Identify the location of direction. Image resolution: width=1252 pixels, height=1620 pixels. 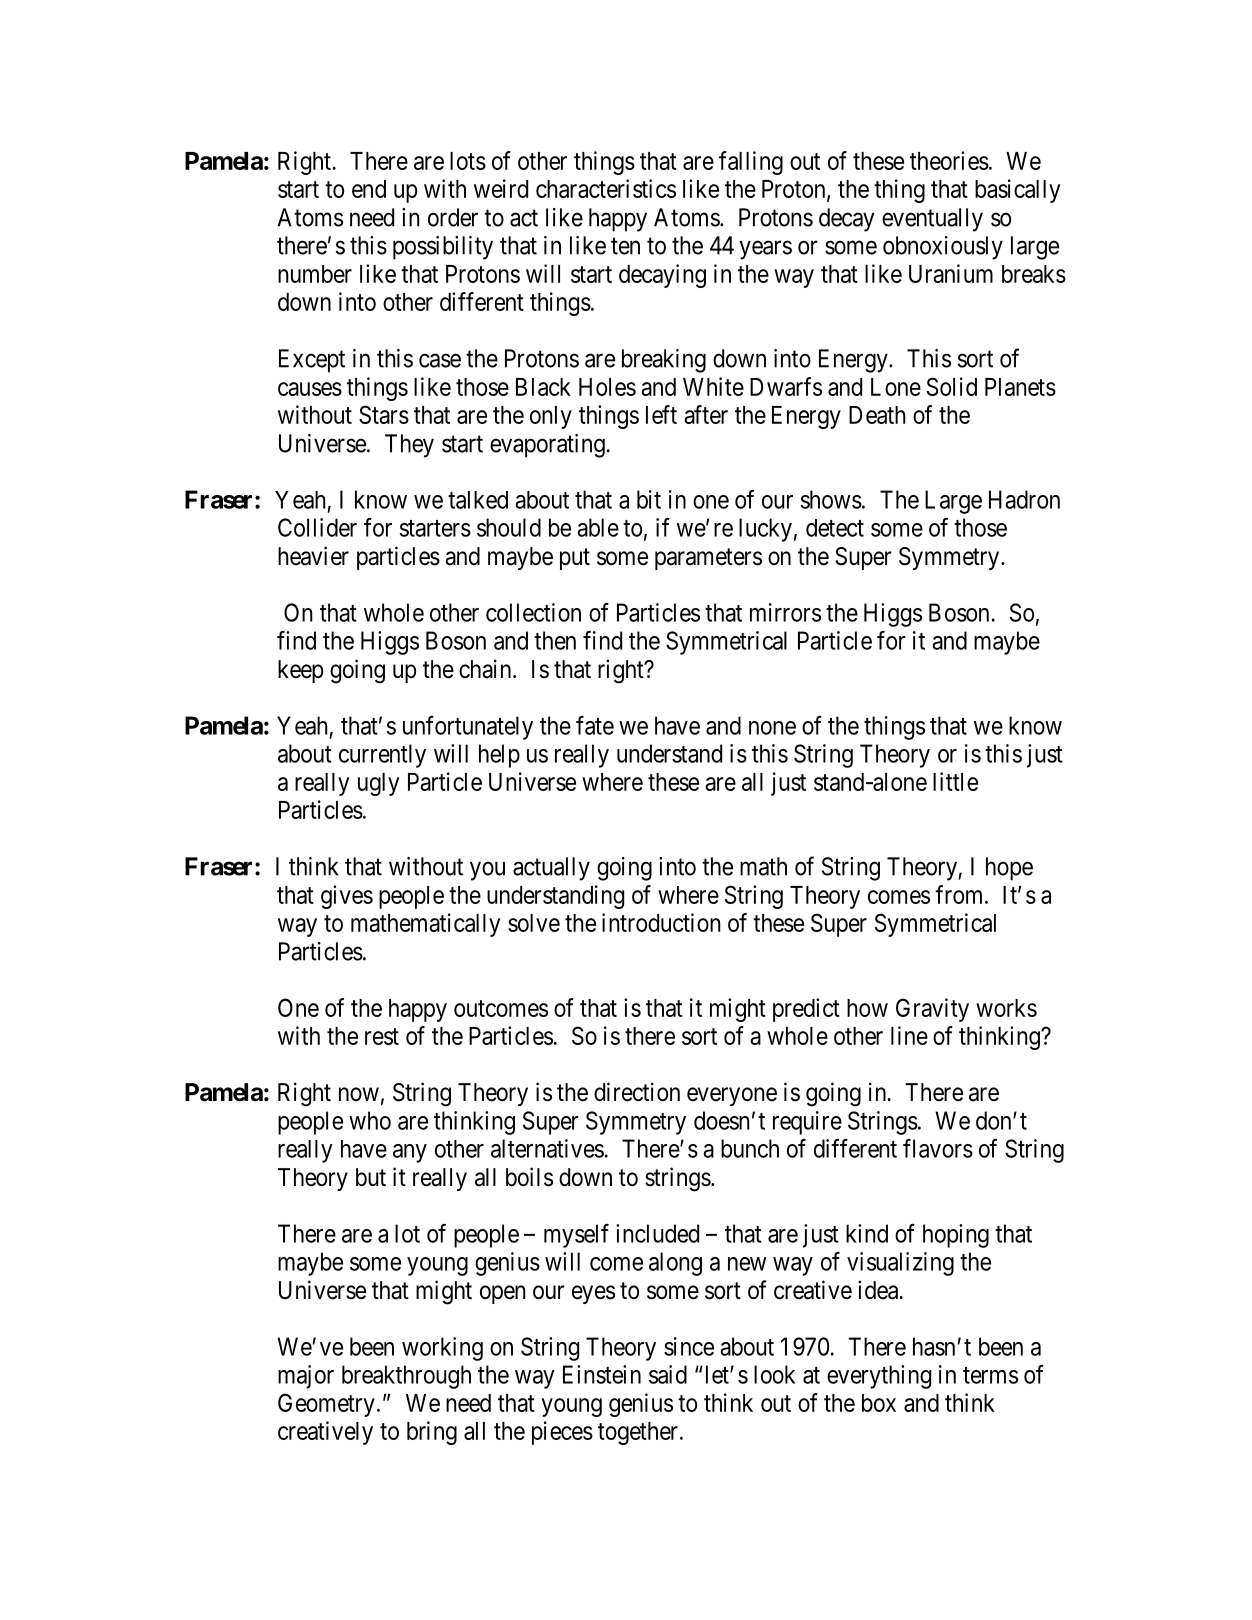
(637, 1092).
